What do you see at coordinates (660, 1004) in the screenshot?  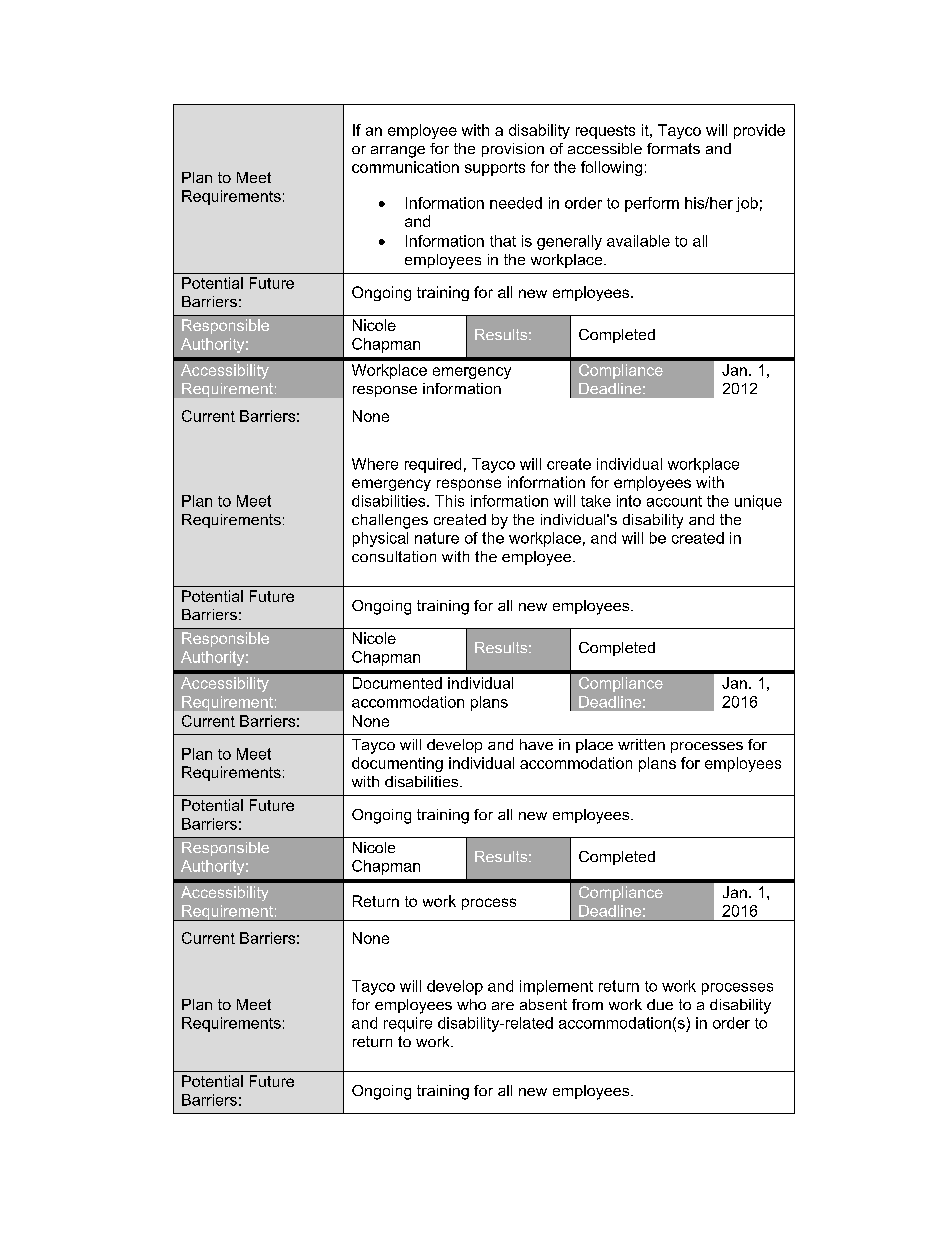 I see `due` at bounding box center [660, 1004].
